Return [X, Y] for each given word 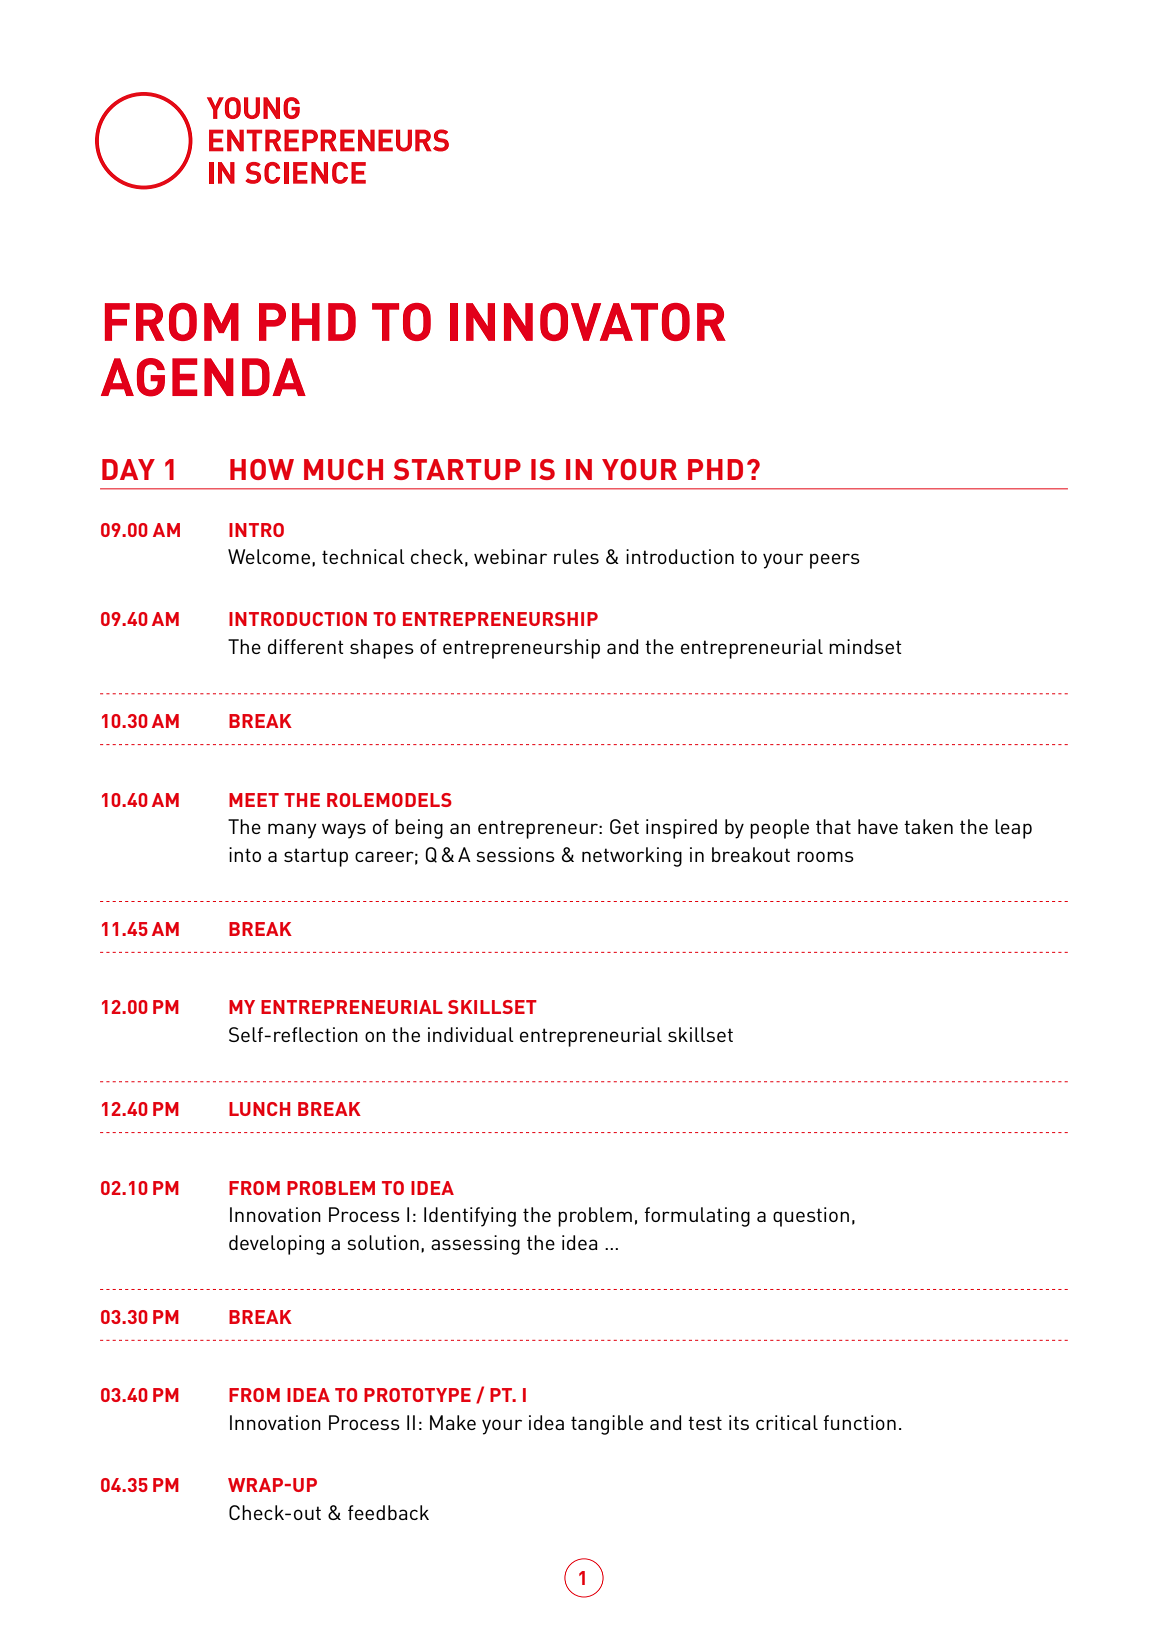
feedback [388, 1512]
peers [835, 561]
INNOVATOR [588, 322]
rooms [825, 856]
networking [632, 857]
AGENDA [203, 377]
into [245, 854]
